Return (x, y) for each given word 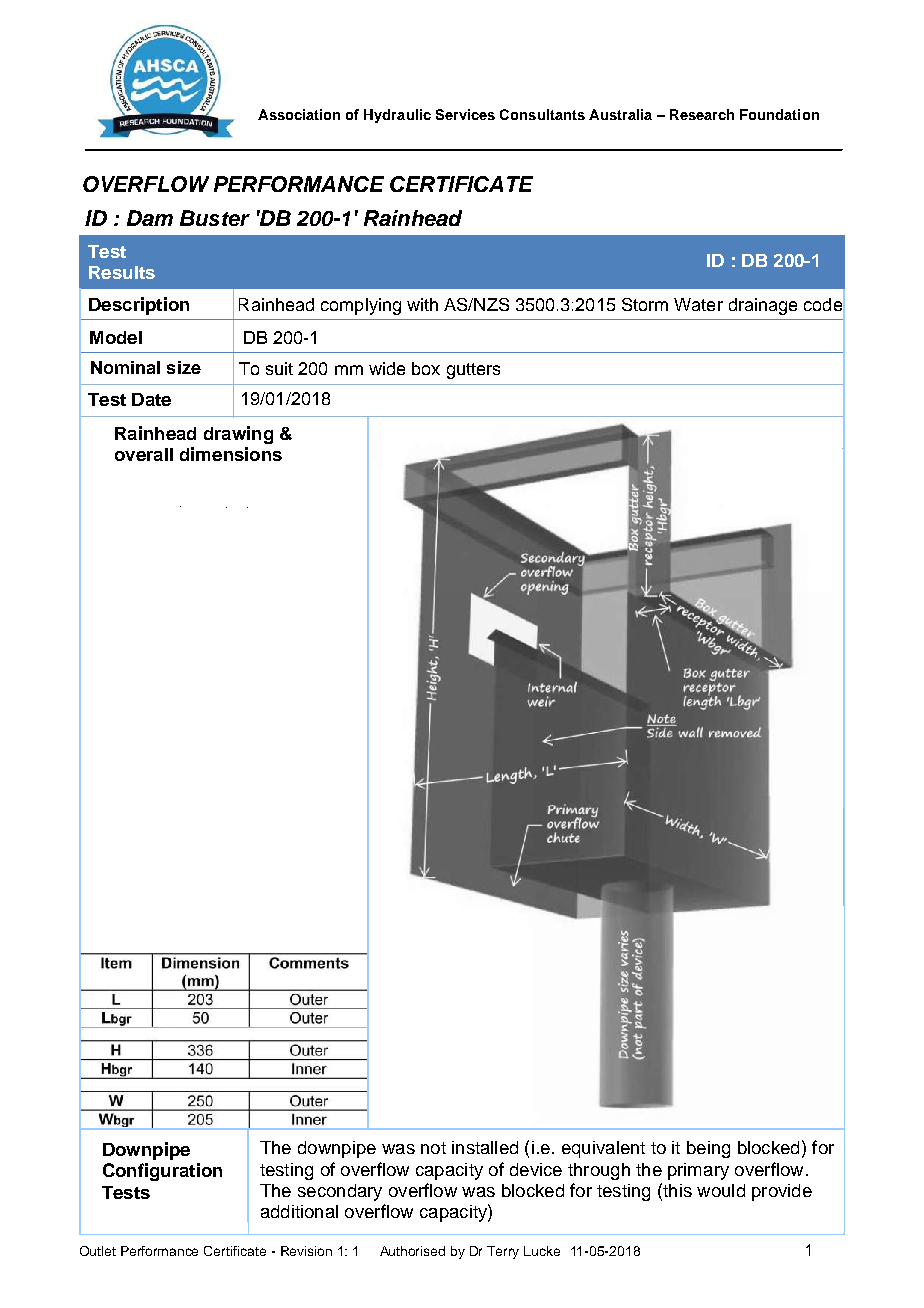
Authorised (412, 1251)
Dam (150, 218)
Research (702, 114)
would (721, 1190)
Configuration (162, 1172)
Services (465, 114)
